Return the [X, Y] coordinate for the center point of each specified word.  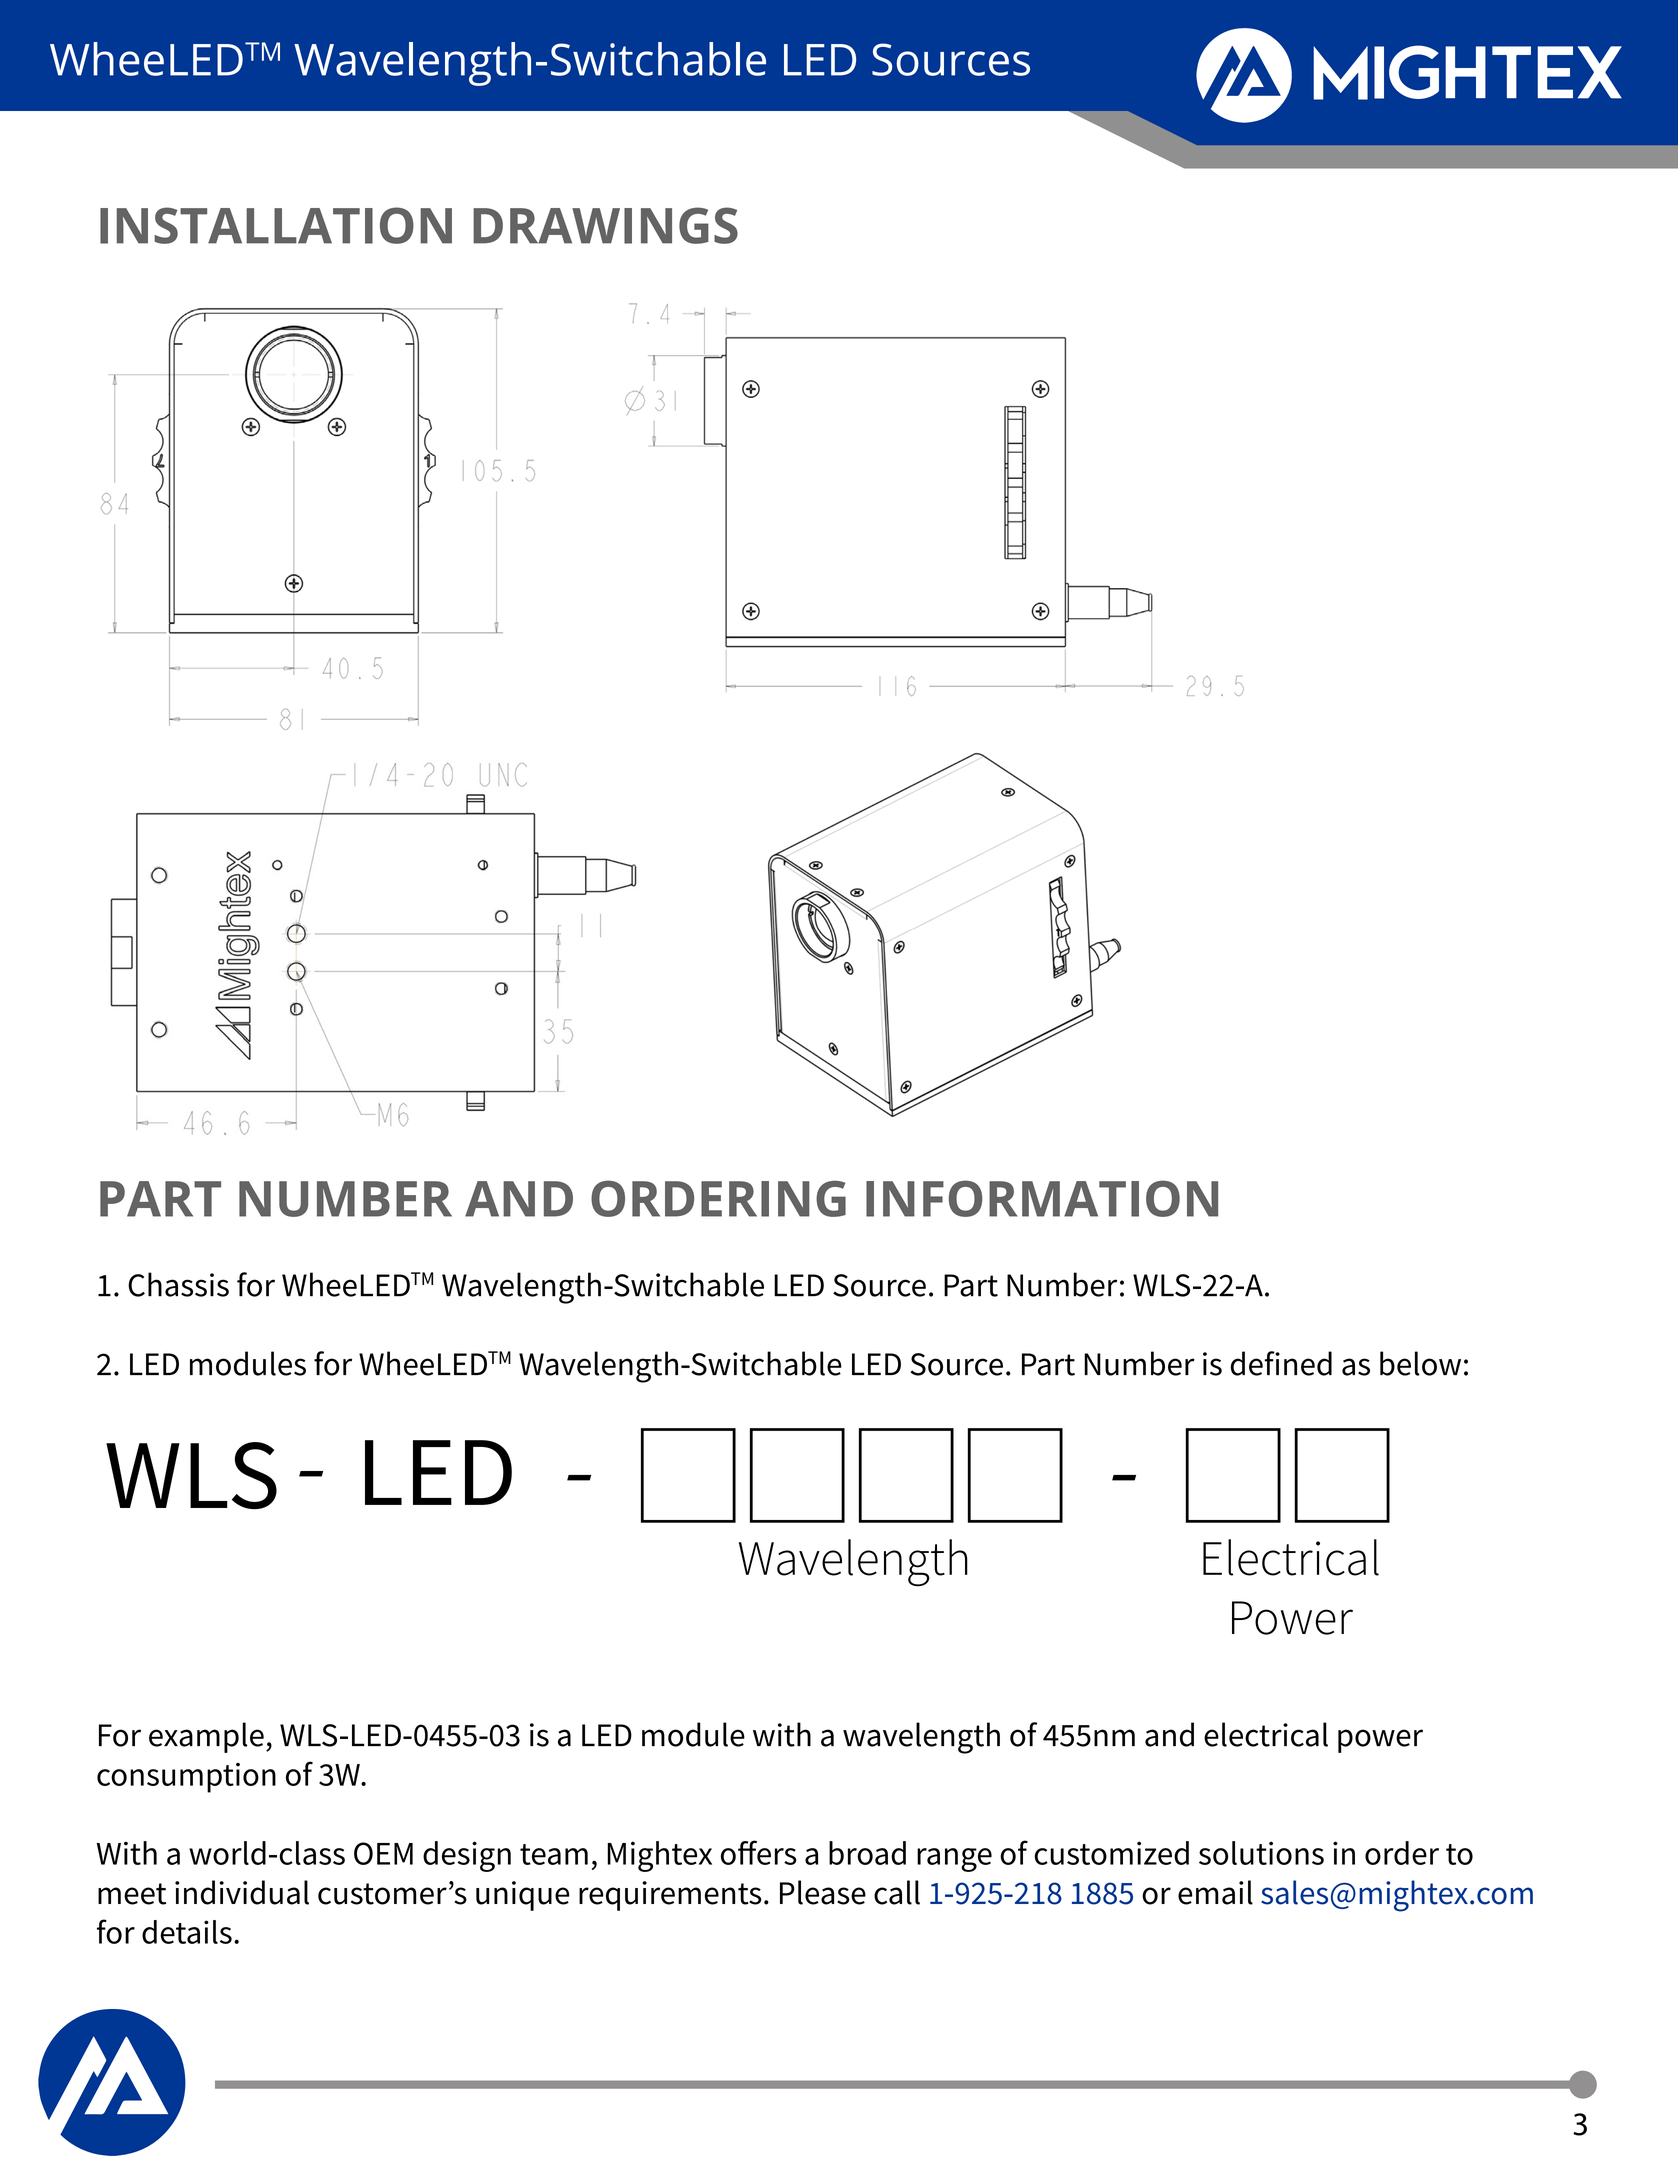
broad [867, 1853]
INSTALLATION [276, 225]
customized [1111, 1853]
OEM [383, 1853]
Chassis [178, 1284]
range [954, 1860]
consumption [186, 1778]
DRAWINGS [605, 225]
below [1420, 1363]
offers [759, 1852]
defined [1281, 1363]
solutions [1261, 1853]
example [206, 1737]
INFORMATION [1042, 1198]
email [1215, 1892]
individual [242, 1892]
